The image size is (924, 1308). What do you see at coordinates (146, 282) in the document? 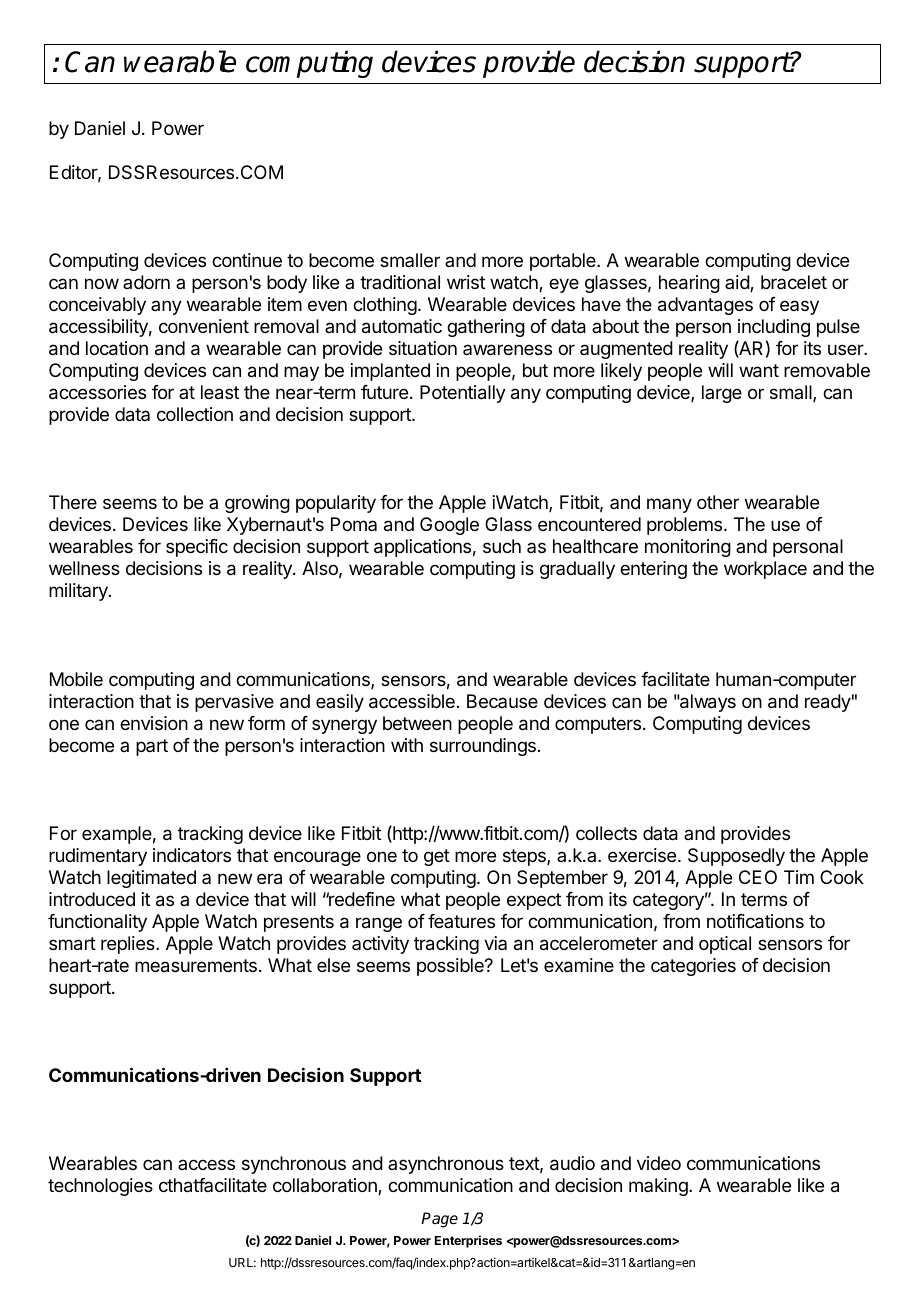
I see `adorn` at bounding box center [146, 282].
